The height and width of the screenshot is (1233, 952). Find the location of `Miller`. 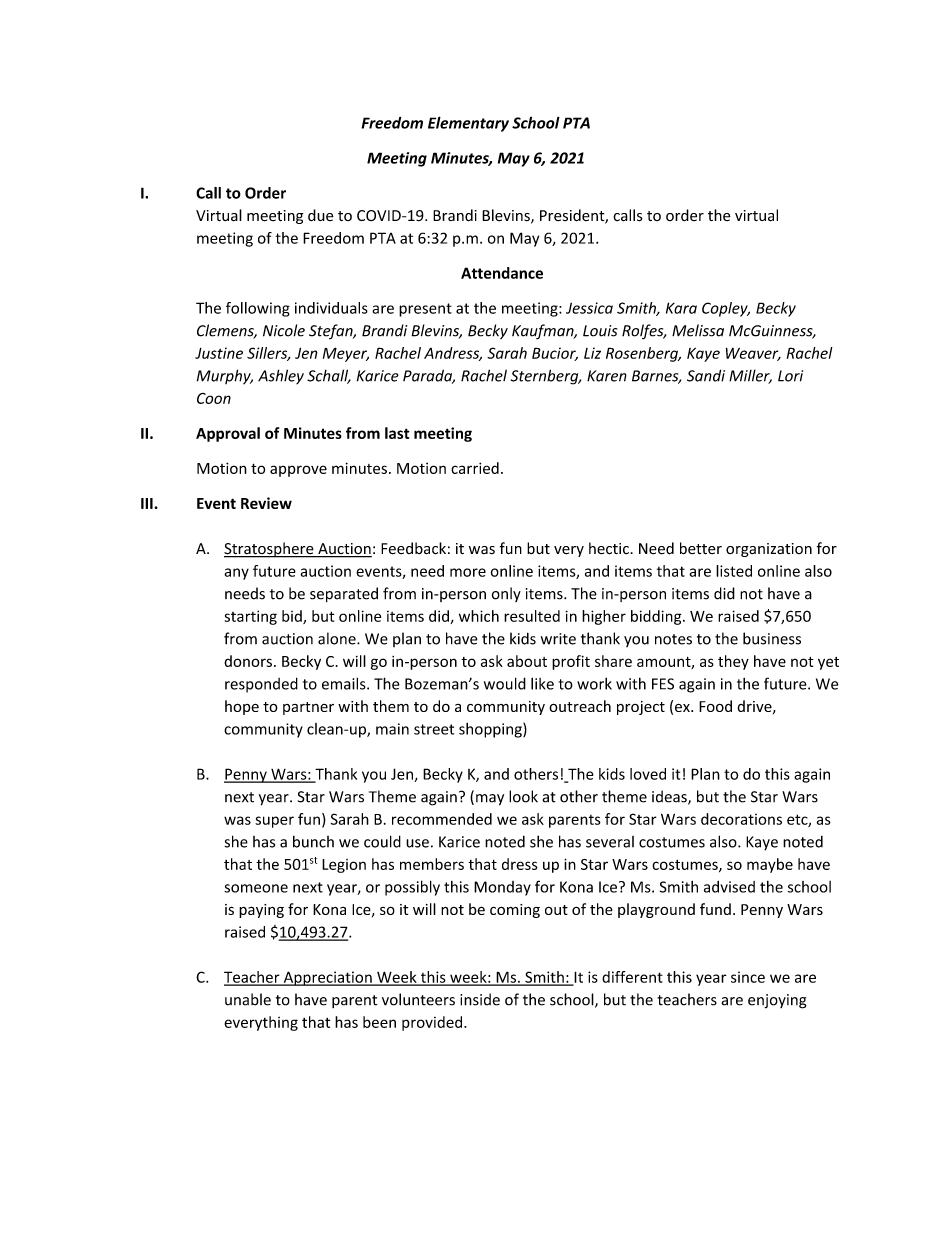

Miller is located at coordinates (750, 376).
